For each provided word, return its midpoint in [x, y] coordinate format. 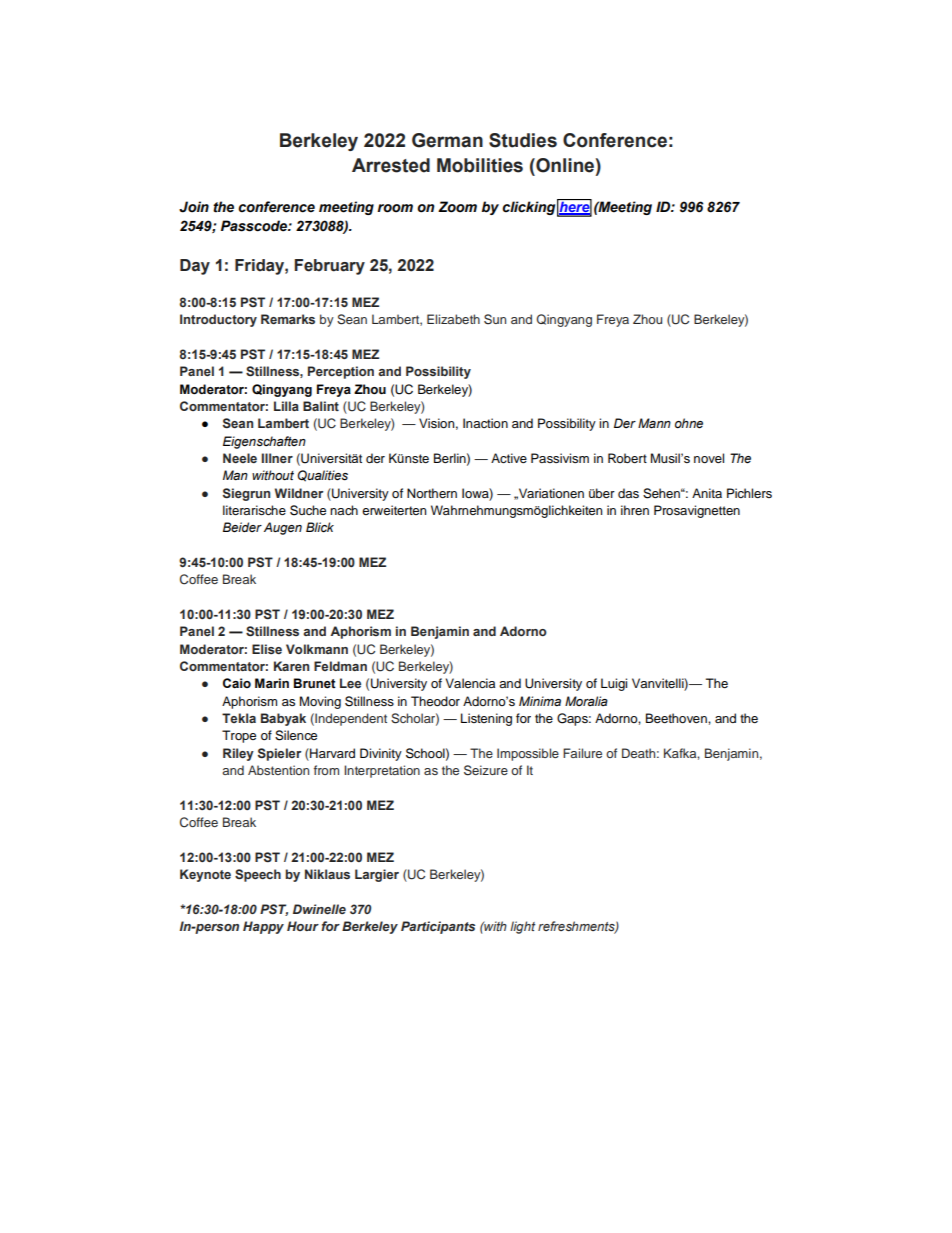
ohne [689, 423]
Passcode [255, 226]
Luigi [614, 684]
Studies [523, 140]
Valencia [470, 683]
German [447, 140]
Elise [267, 649]
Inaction [485, 423]
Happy [263, 927]
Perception [341, 372]
